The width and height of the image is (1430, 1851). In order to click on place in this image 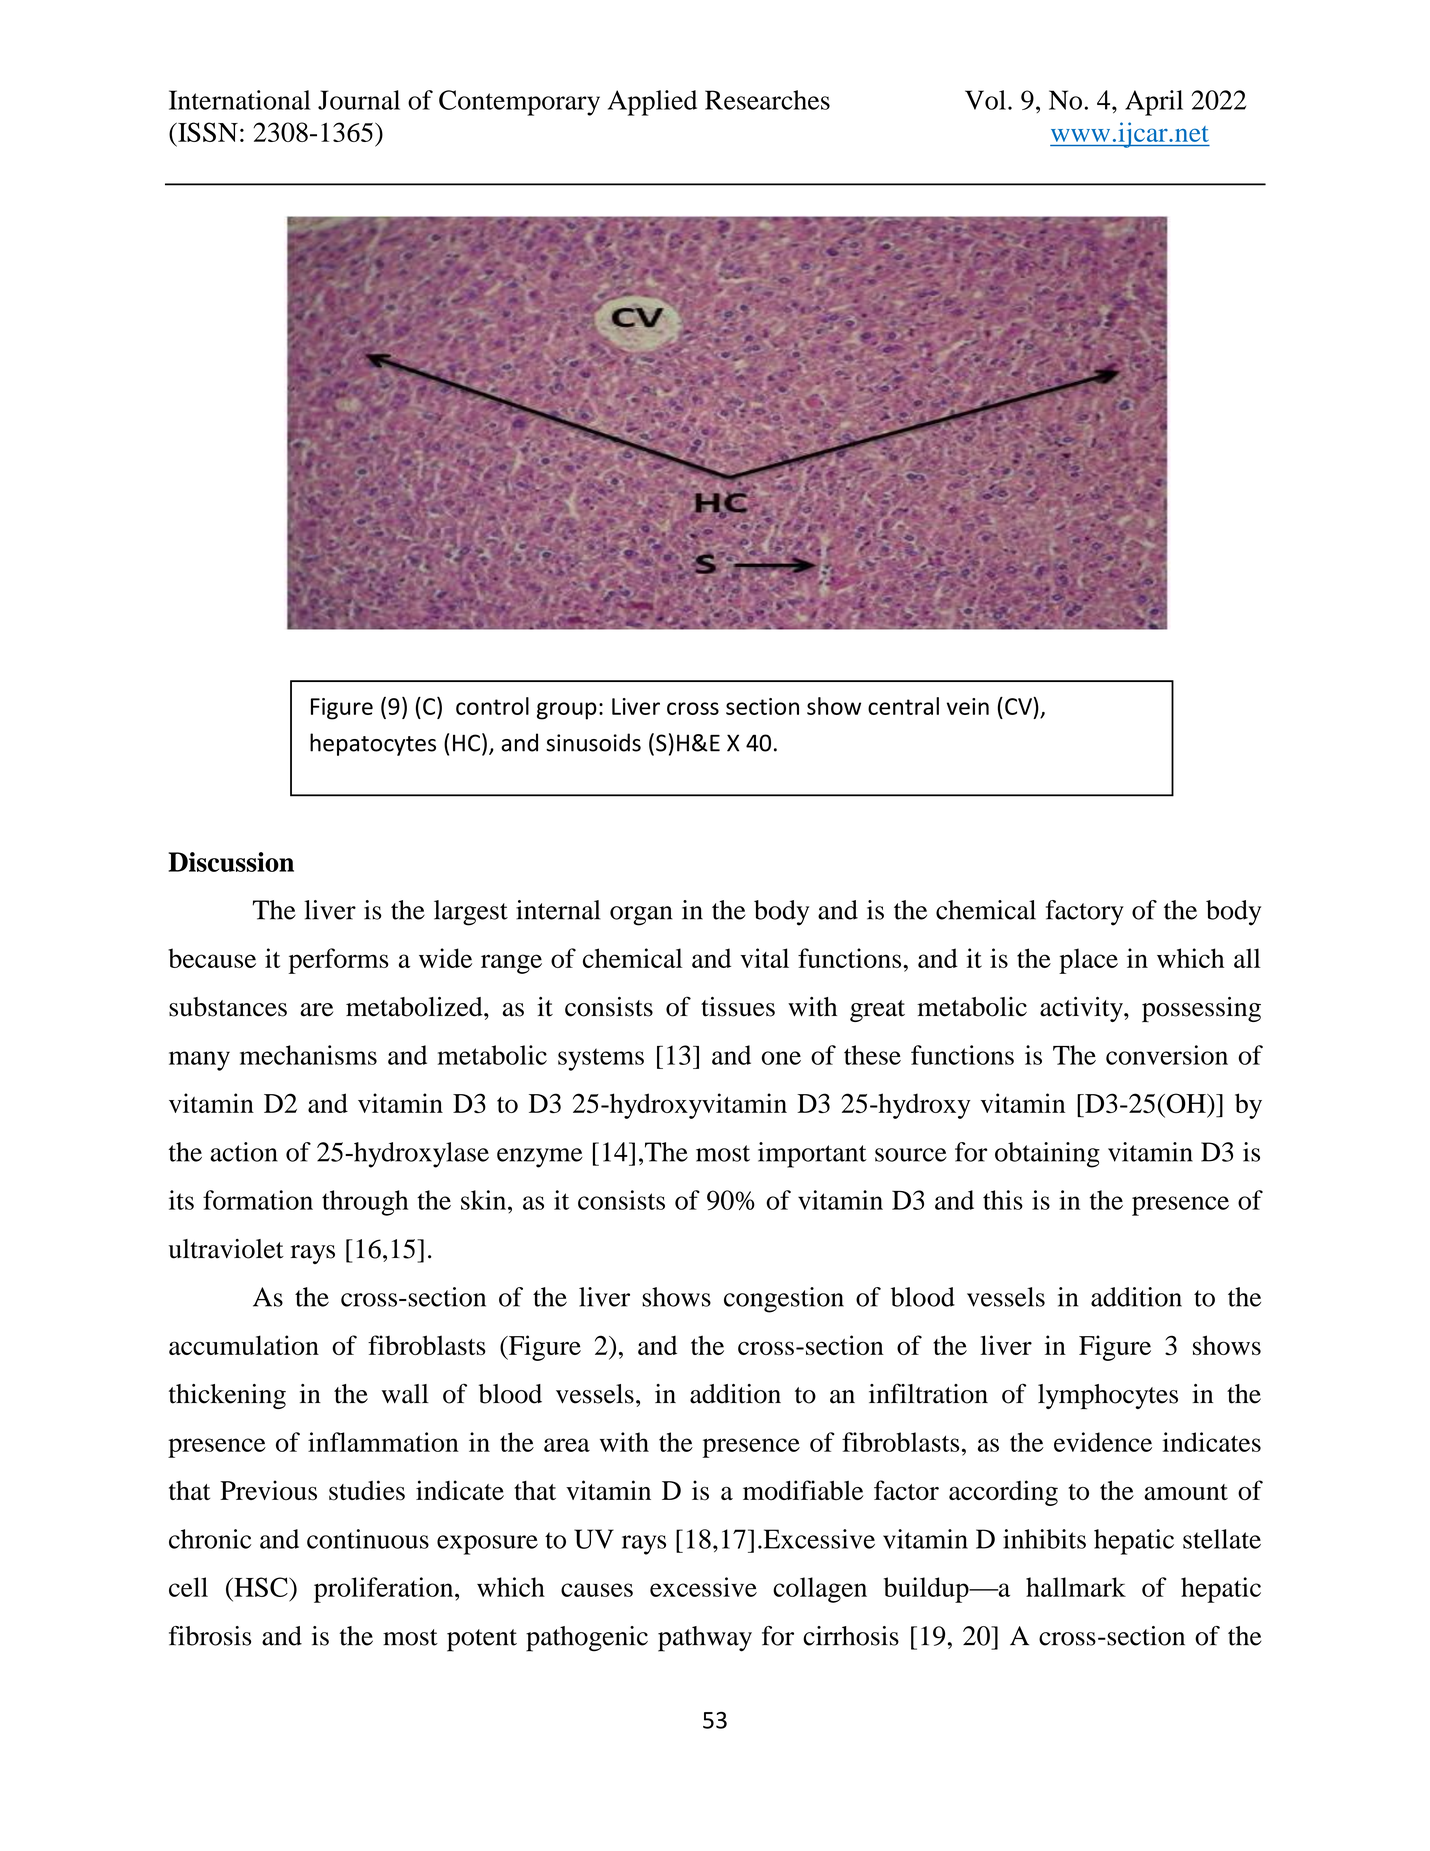, I will do `click(1088, 961)`.
